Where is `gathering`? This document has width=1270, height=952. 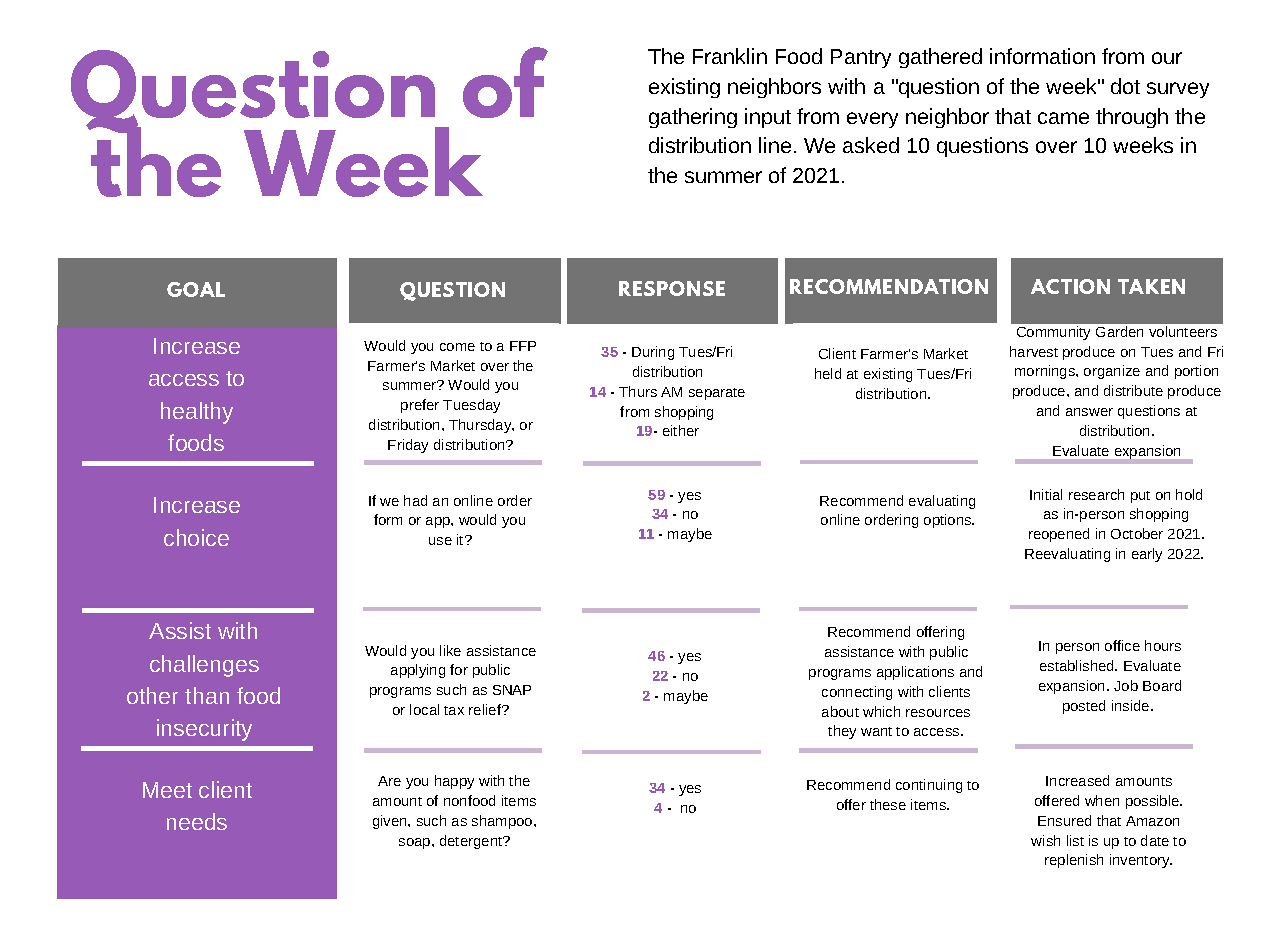 gathering is located at coordinates (693, 118).
